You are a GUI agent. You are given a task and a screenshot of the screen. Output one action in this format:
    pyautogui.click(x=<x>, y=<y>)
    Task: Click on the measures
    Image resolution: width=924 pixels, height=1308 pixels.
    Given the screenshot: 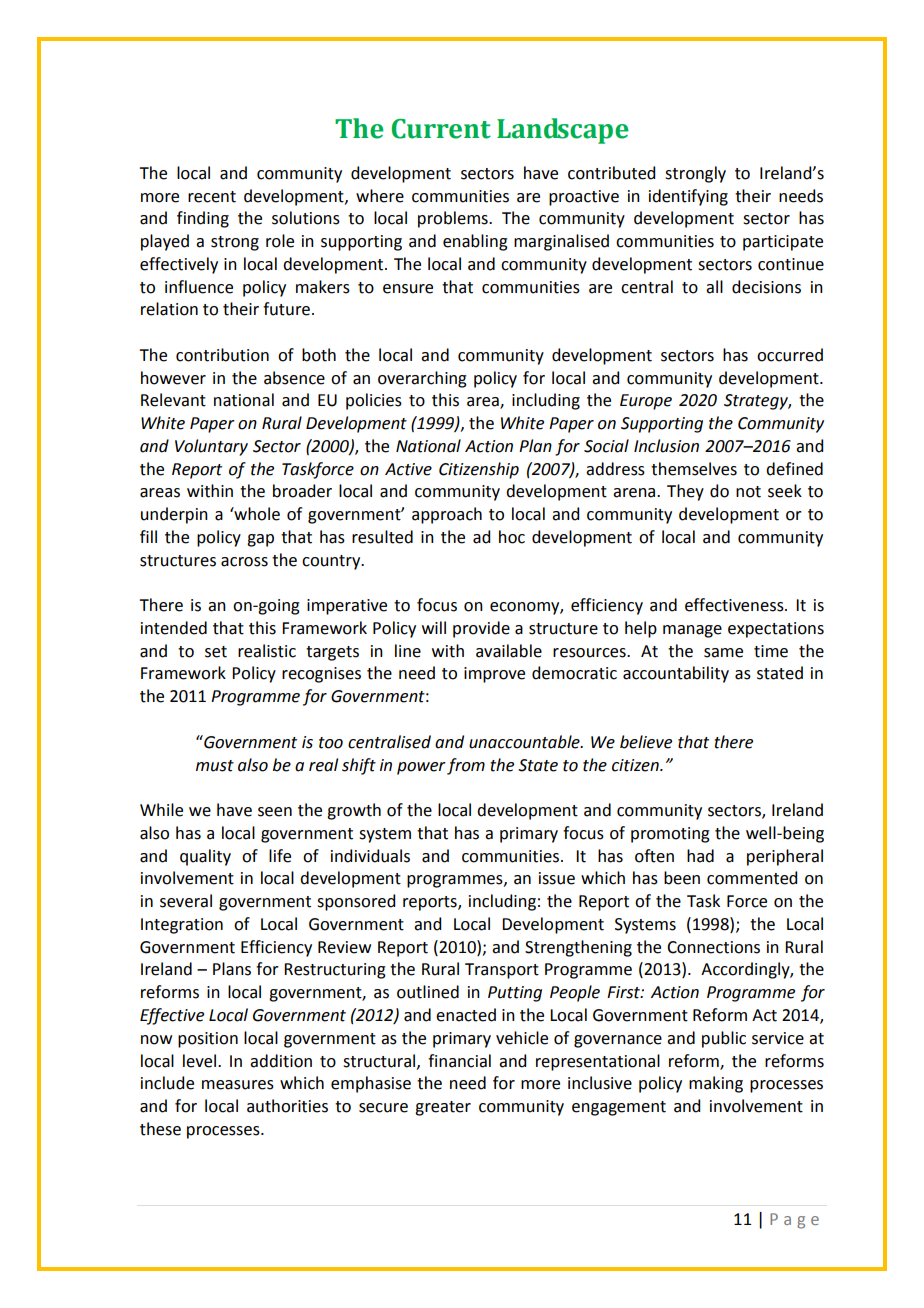 What is the action you would take?
    pyautogui.click(x=238, y=1085)
